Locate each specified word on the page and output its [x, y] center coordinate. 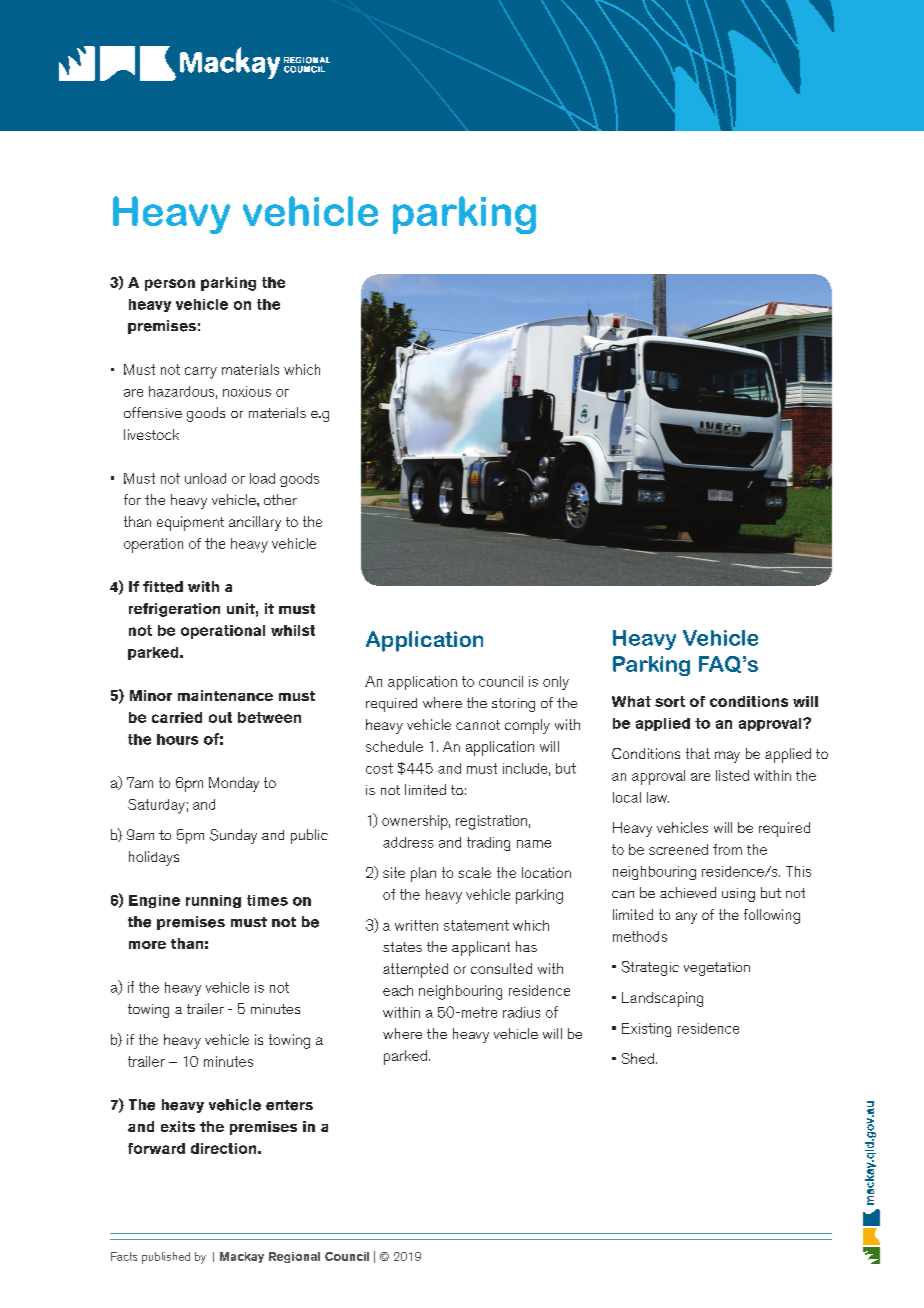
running [213, 901]
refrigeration [174, 610]
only [556, 683]
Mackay [242, 1257]
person [170, 285]
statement [476, 925]
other [280, 499]
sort [670, 701]
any [686, 918]
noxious [247, 391]
